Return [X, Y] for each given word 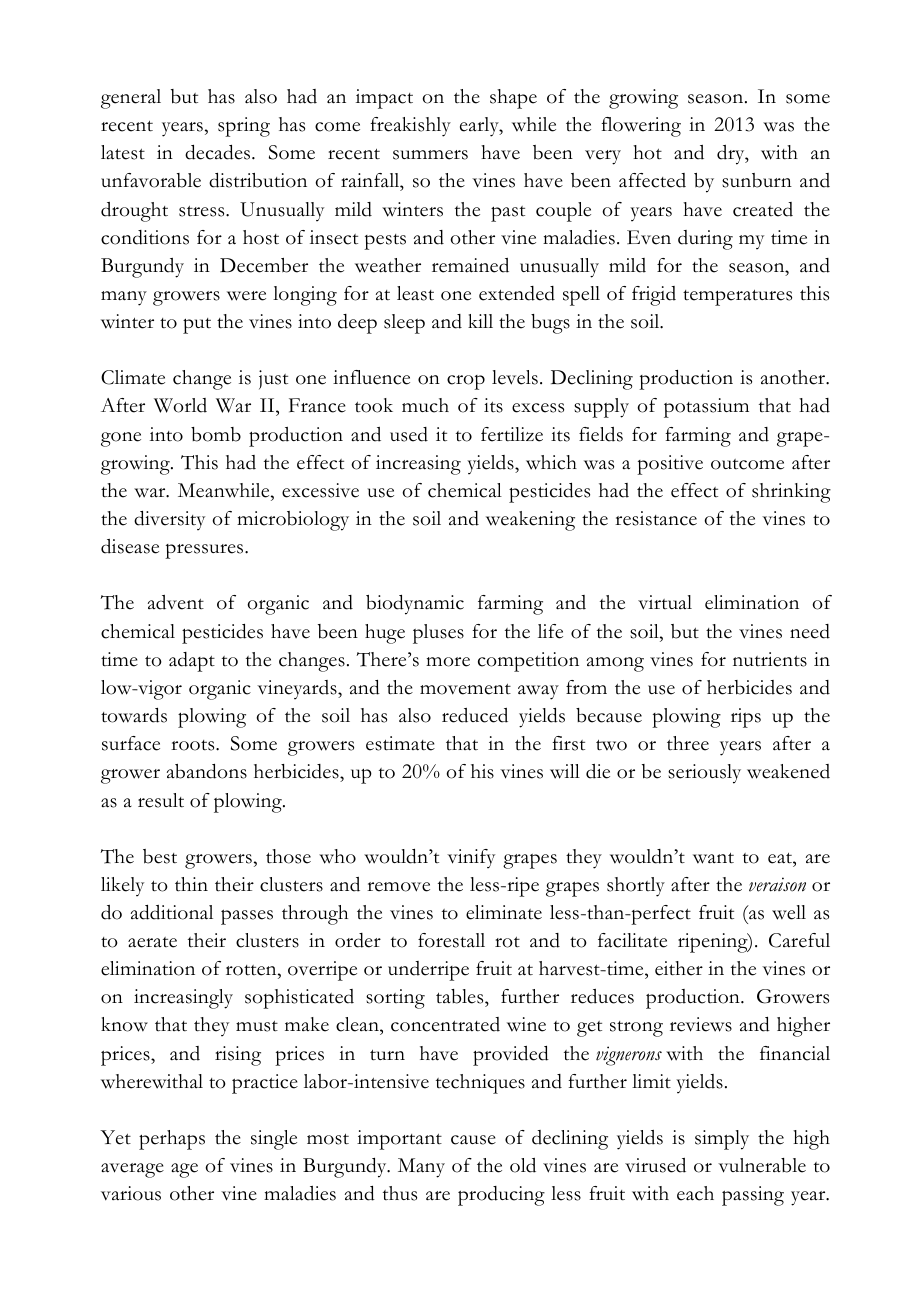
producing [501, 1196]
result [161, 800]
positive [670, 465]
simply [722, 1140]
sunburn [757, 180]
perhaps [172, 1140]
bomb [216, 434]
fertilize [512, 434]
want [713, 858]
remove [398, 887]
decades [219, 152]
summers [430, 155]
